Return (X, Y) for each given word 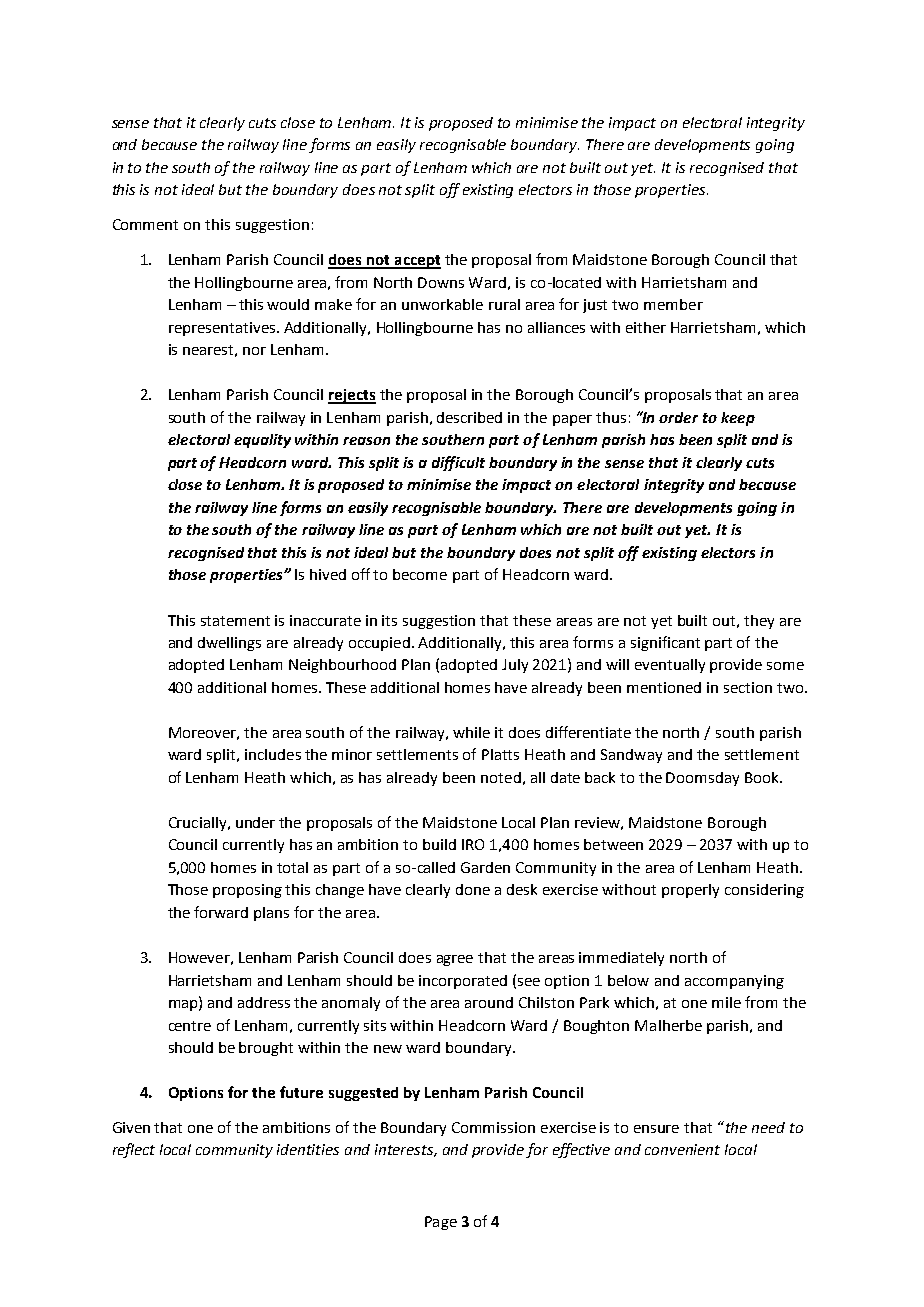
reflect (134, 1150)
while (471, 732)
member (673, 304)
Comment (145, 224)
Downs (441, 282)
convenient (682, 1149)
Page (441, 1223)
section (748, 687)
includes (273, 754)
